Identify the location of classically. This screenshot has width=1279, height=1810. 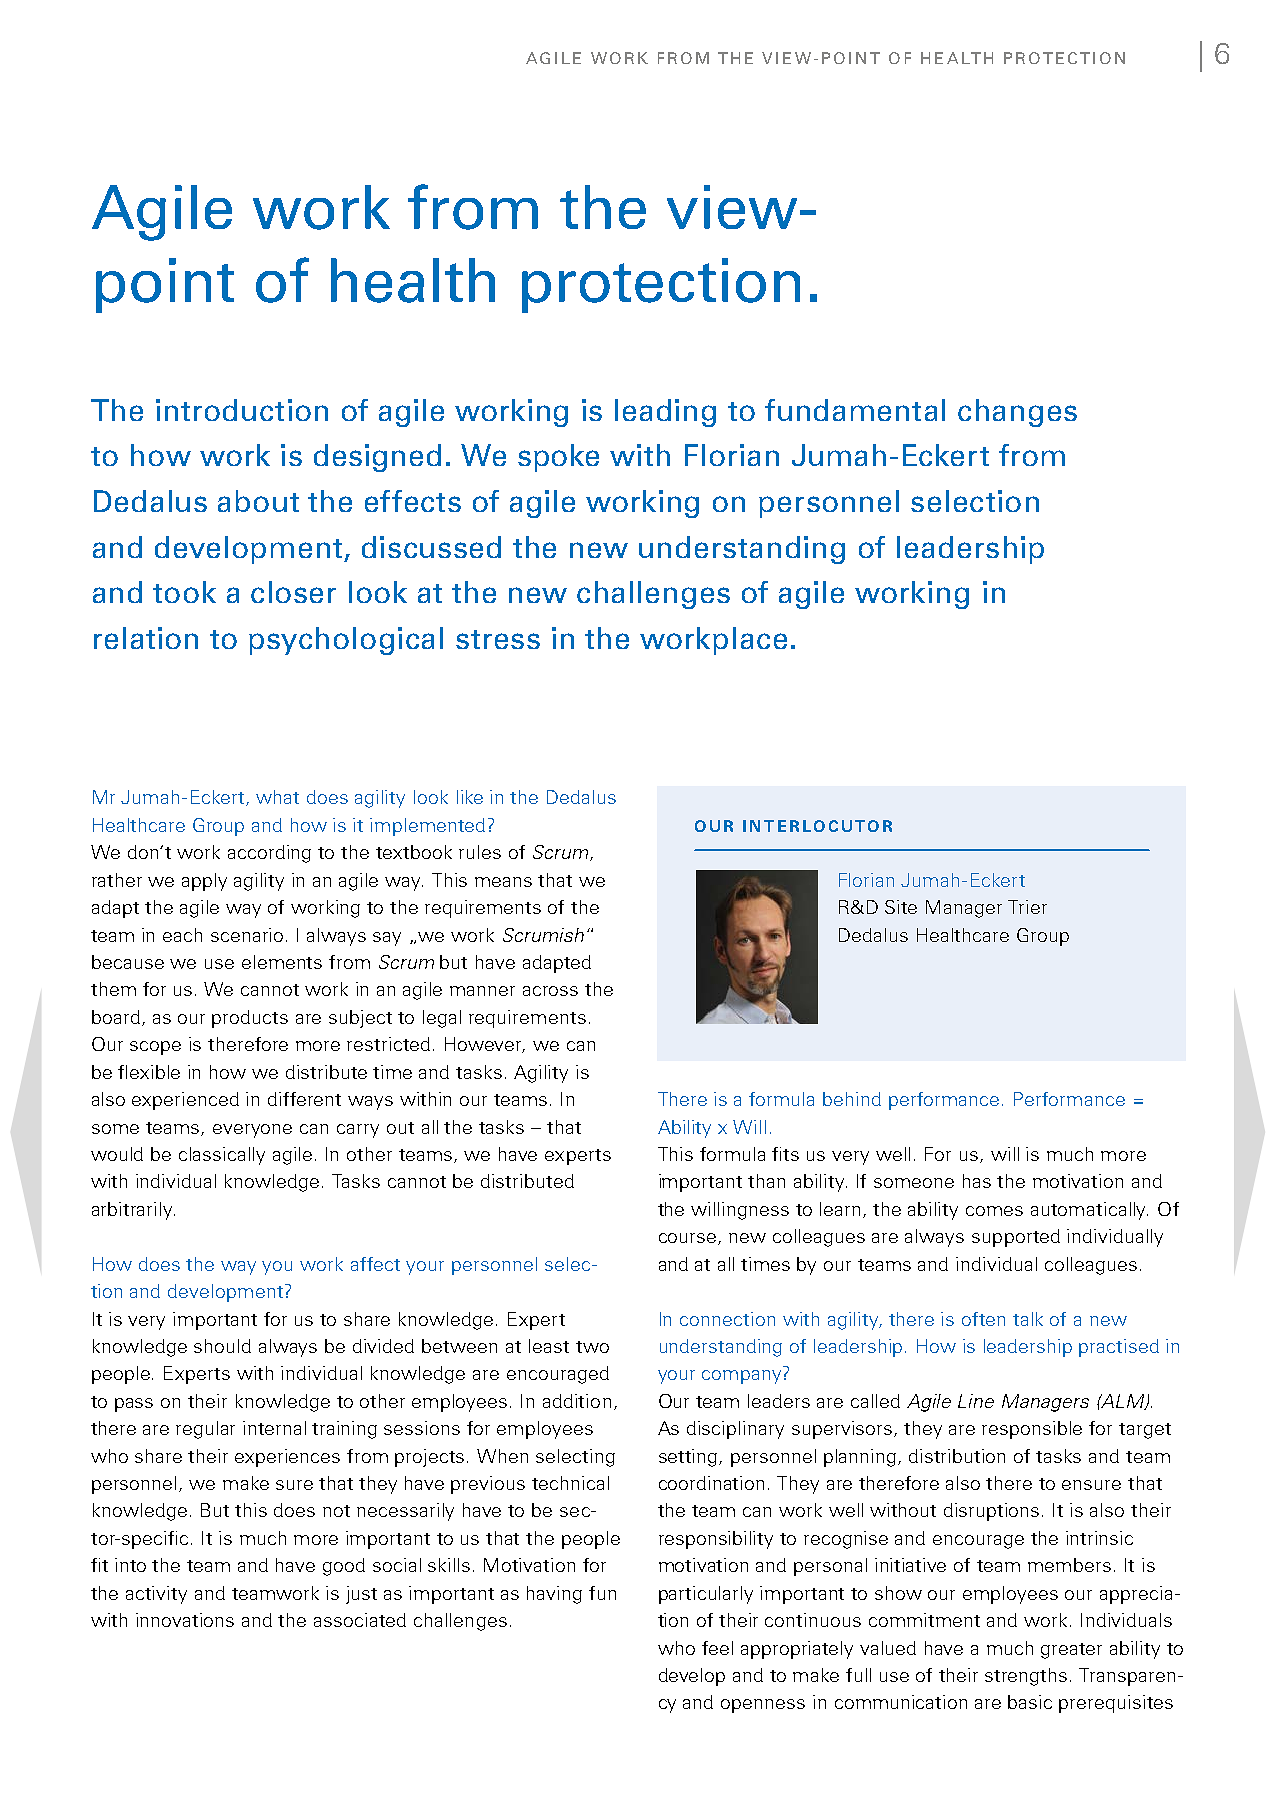
(222, 1156).
